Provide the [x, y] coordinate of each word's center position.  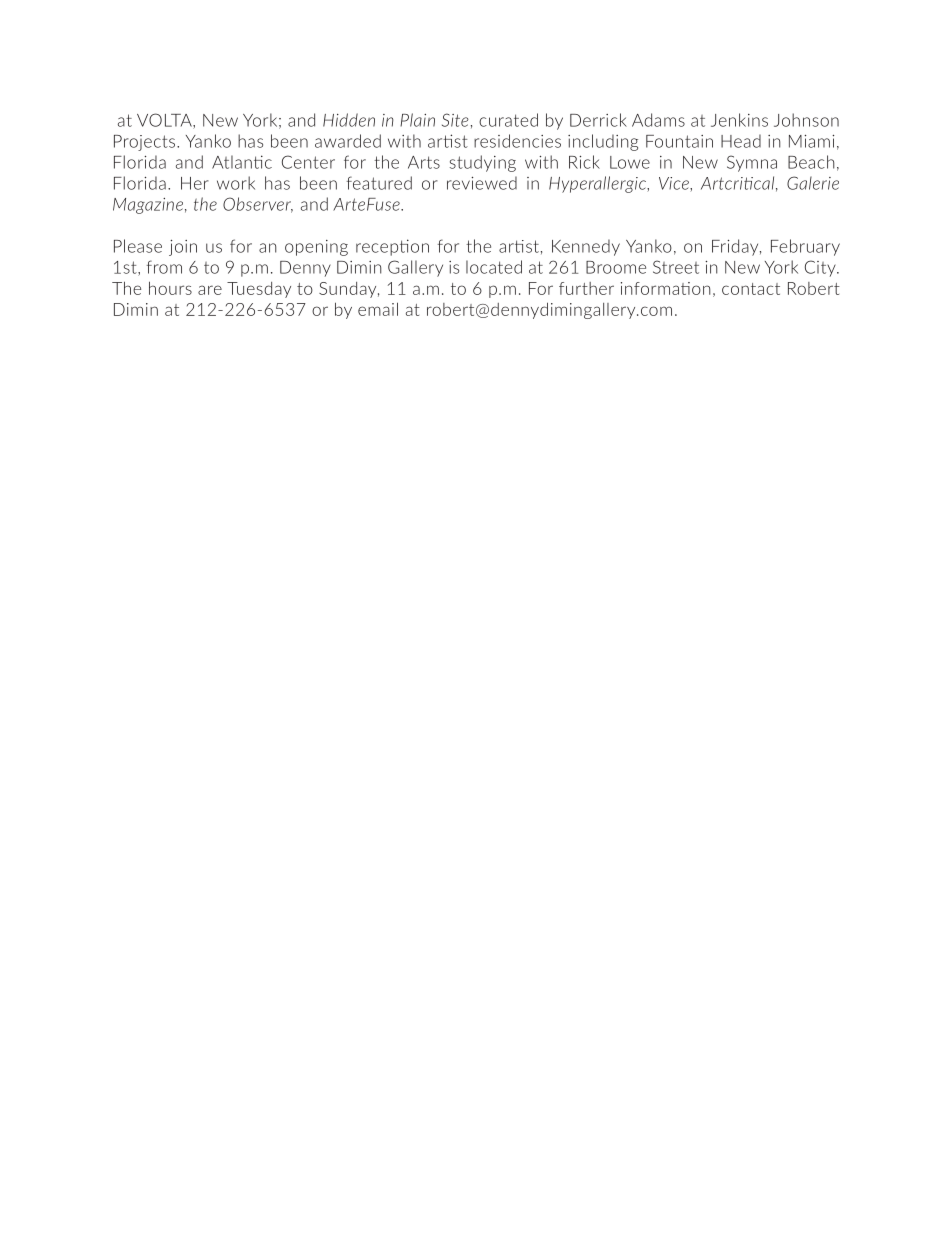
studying [483, 163]
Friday [736, 247]
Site [455, 120]
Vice [675, 184]
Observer [258, 205]
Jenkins [739, 120]
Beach [811, 162]
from [164, 267]
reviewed [482, 183]
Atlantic [242, 162]
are [210, 290]
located [494, 267]
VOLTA [165, 121]
